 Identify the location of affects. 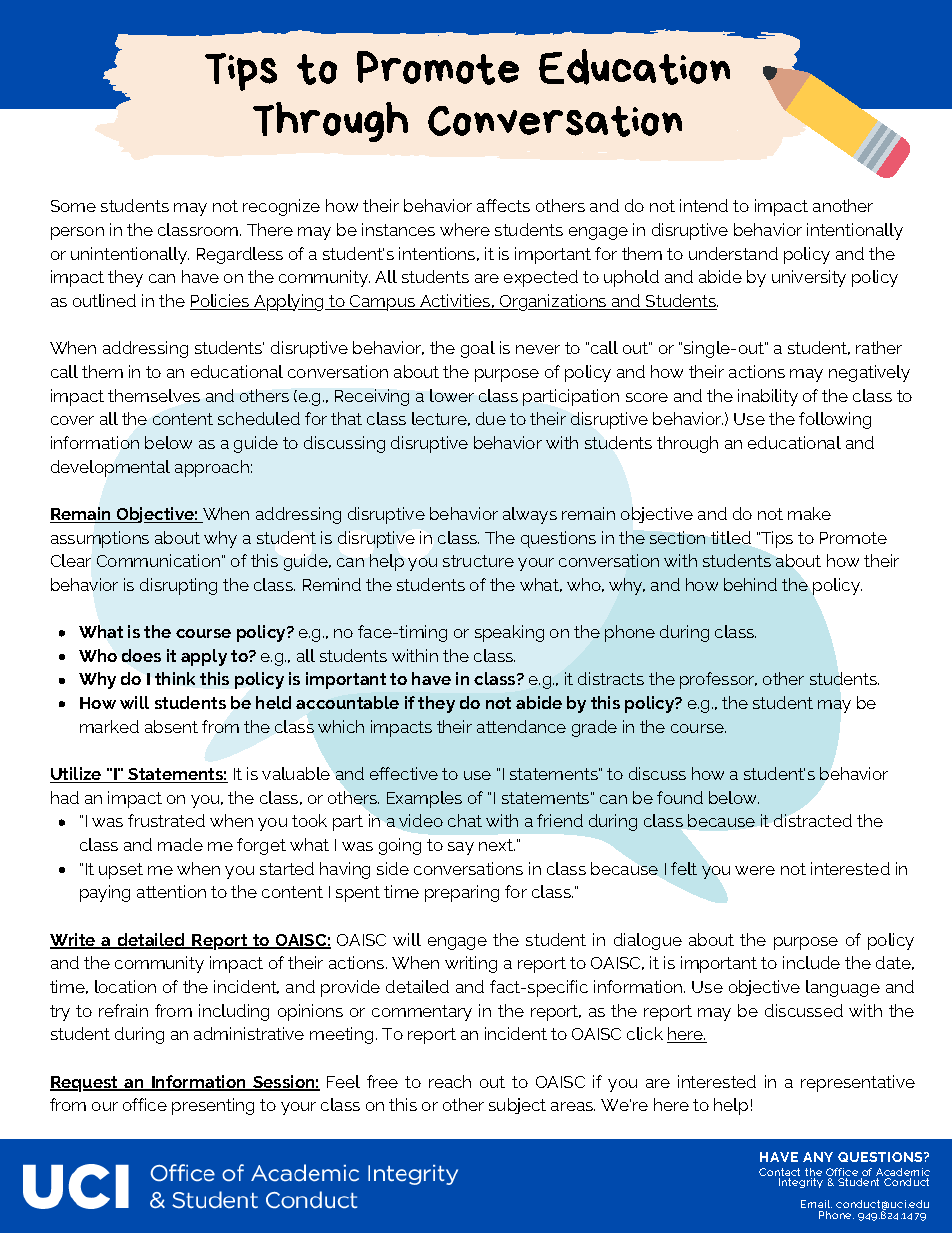
(503, 205).
